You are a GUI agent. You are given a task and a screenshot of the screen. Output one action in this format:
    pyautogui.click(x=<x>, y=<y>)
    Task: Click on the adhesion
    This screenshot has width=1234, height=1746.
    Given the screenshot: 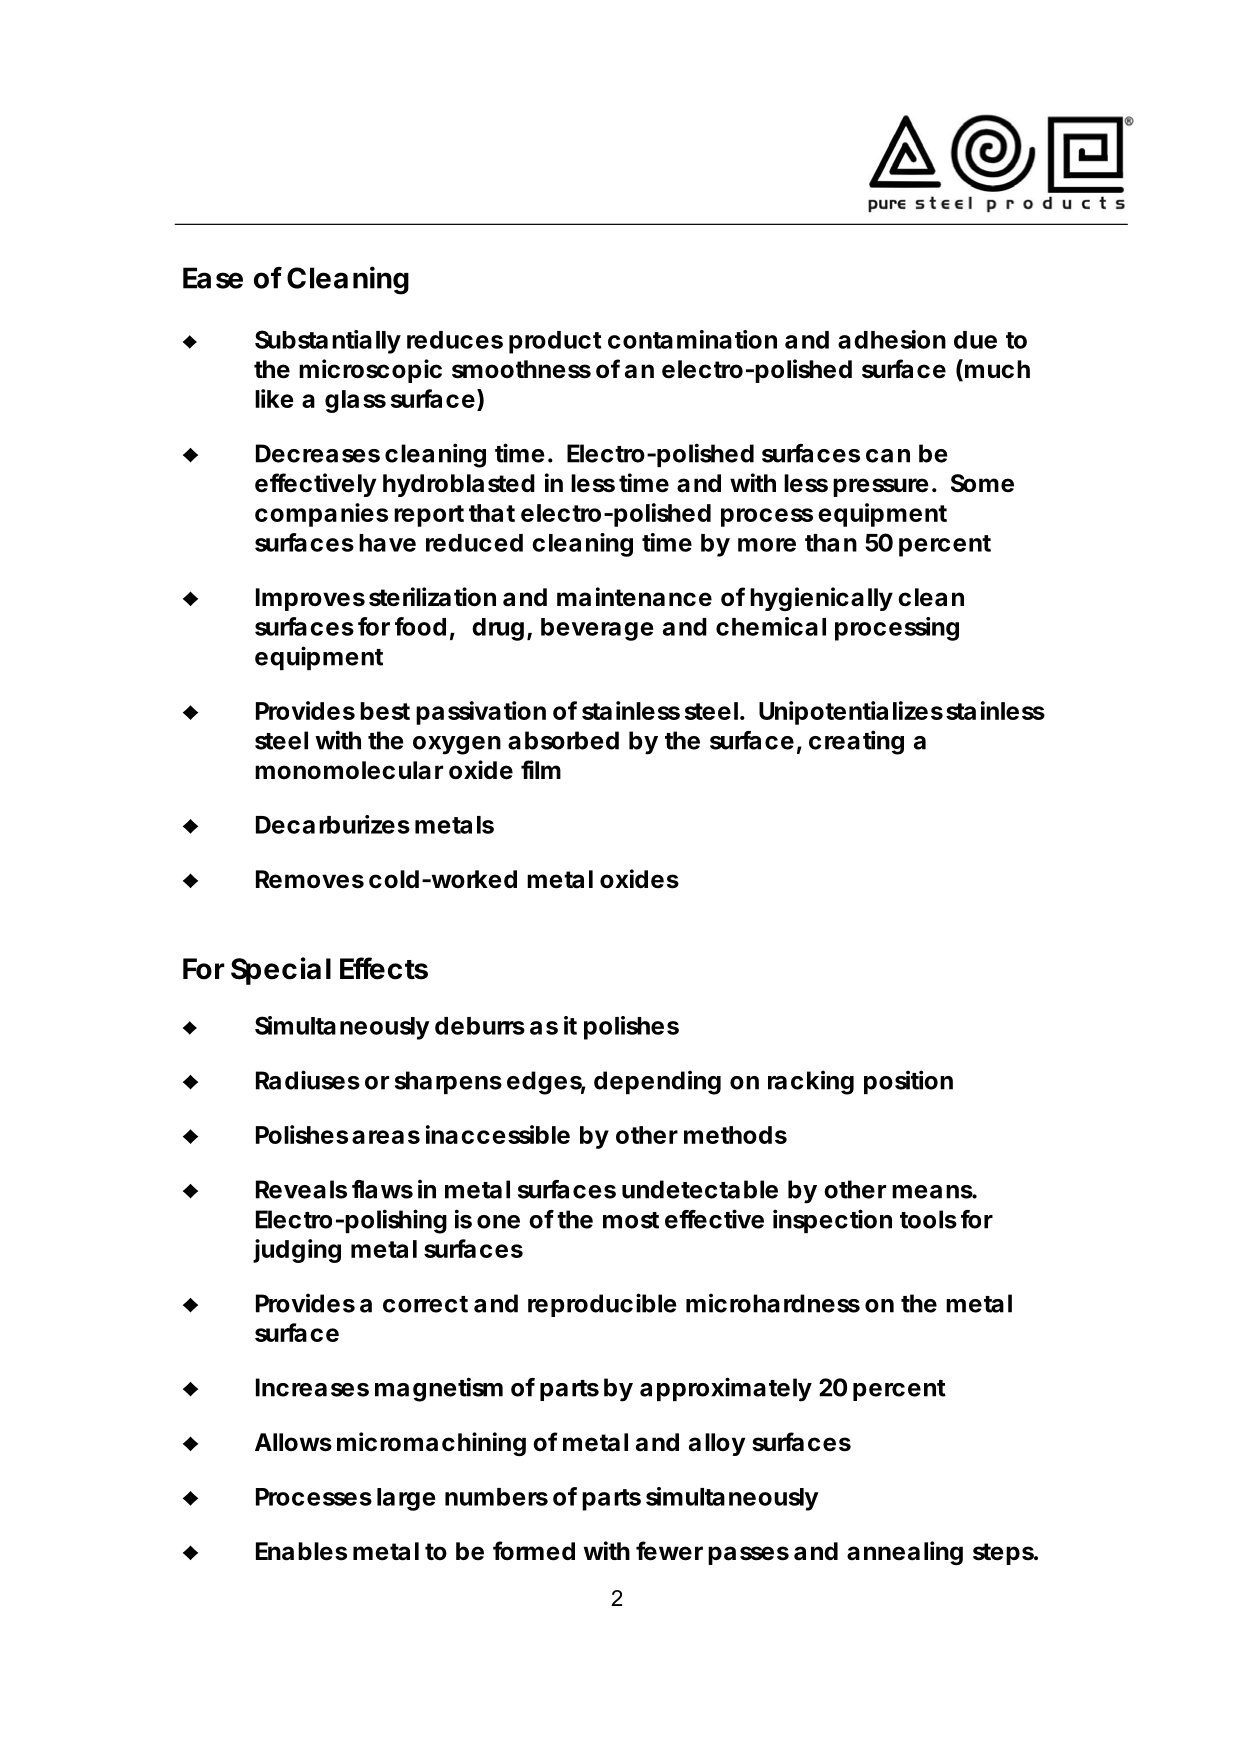 What is the action you would take?
    pyautogui.click(x=892, y=339)
